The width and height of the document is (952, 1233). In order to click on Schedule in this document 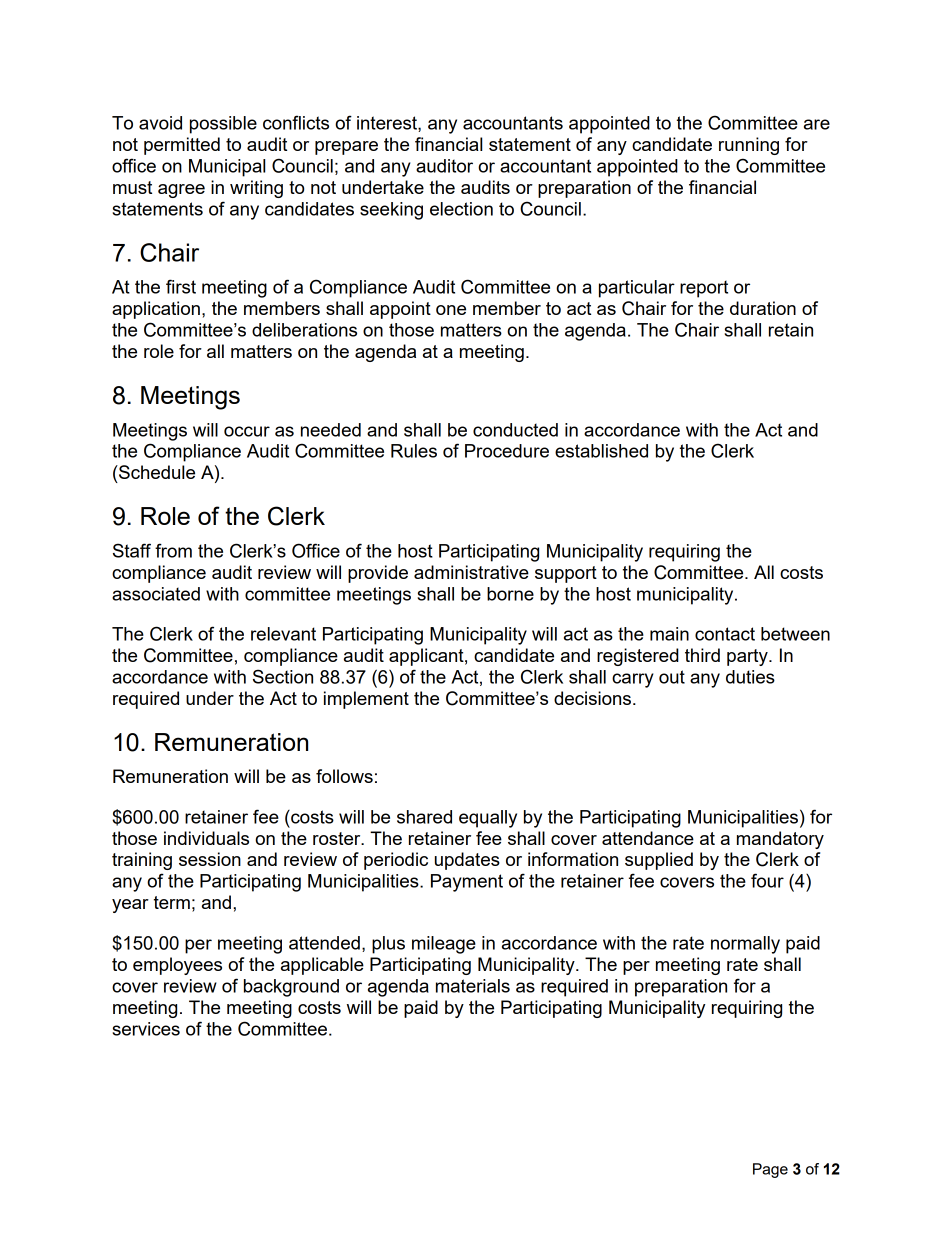, I will do `click(156, 472)`.
